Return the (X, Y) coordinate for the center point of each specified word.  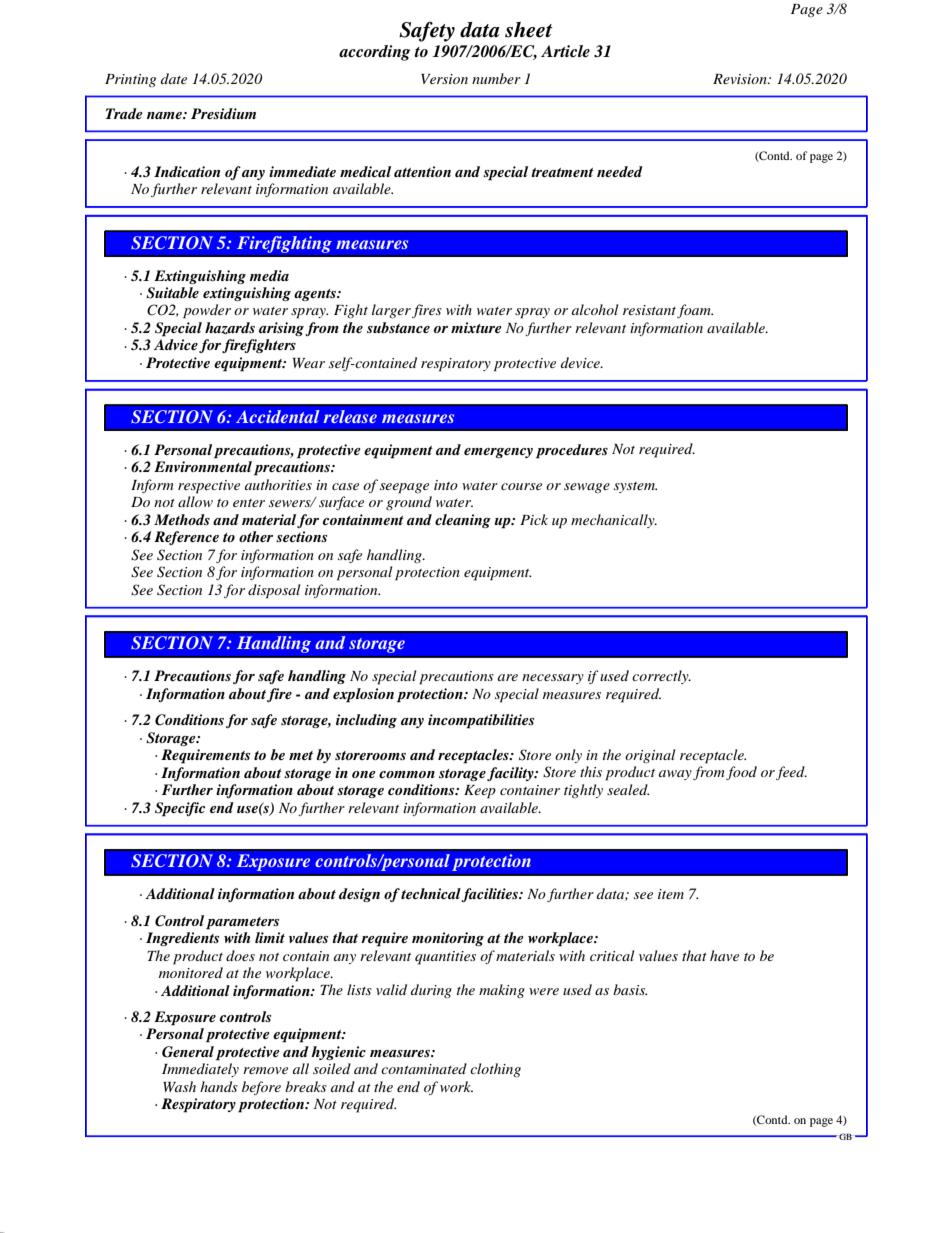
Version (444, 79)
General (188, 1052)
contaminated (424, 1068)
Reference (186, 538)
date (174, 78)
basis (630, 989)
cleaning (463, 521)
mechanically (614, 521)
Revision (741, 79)
